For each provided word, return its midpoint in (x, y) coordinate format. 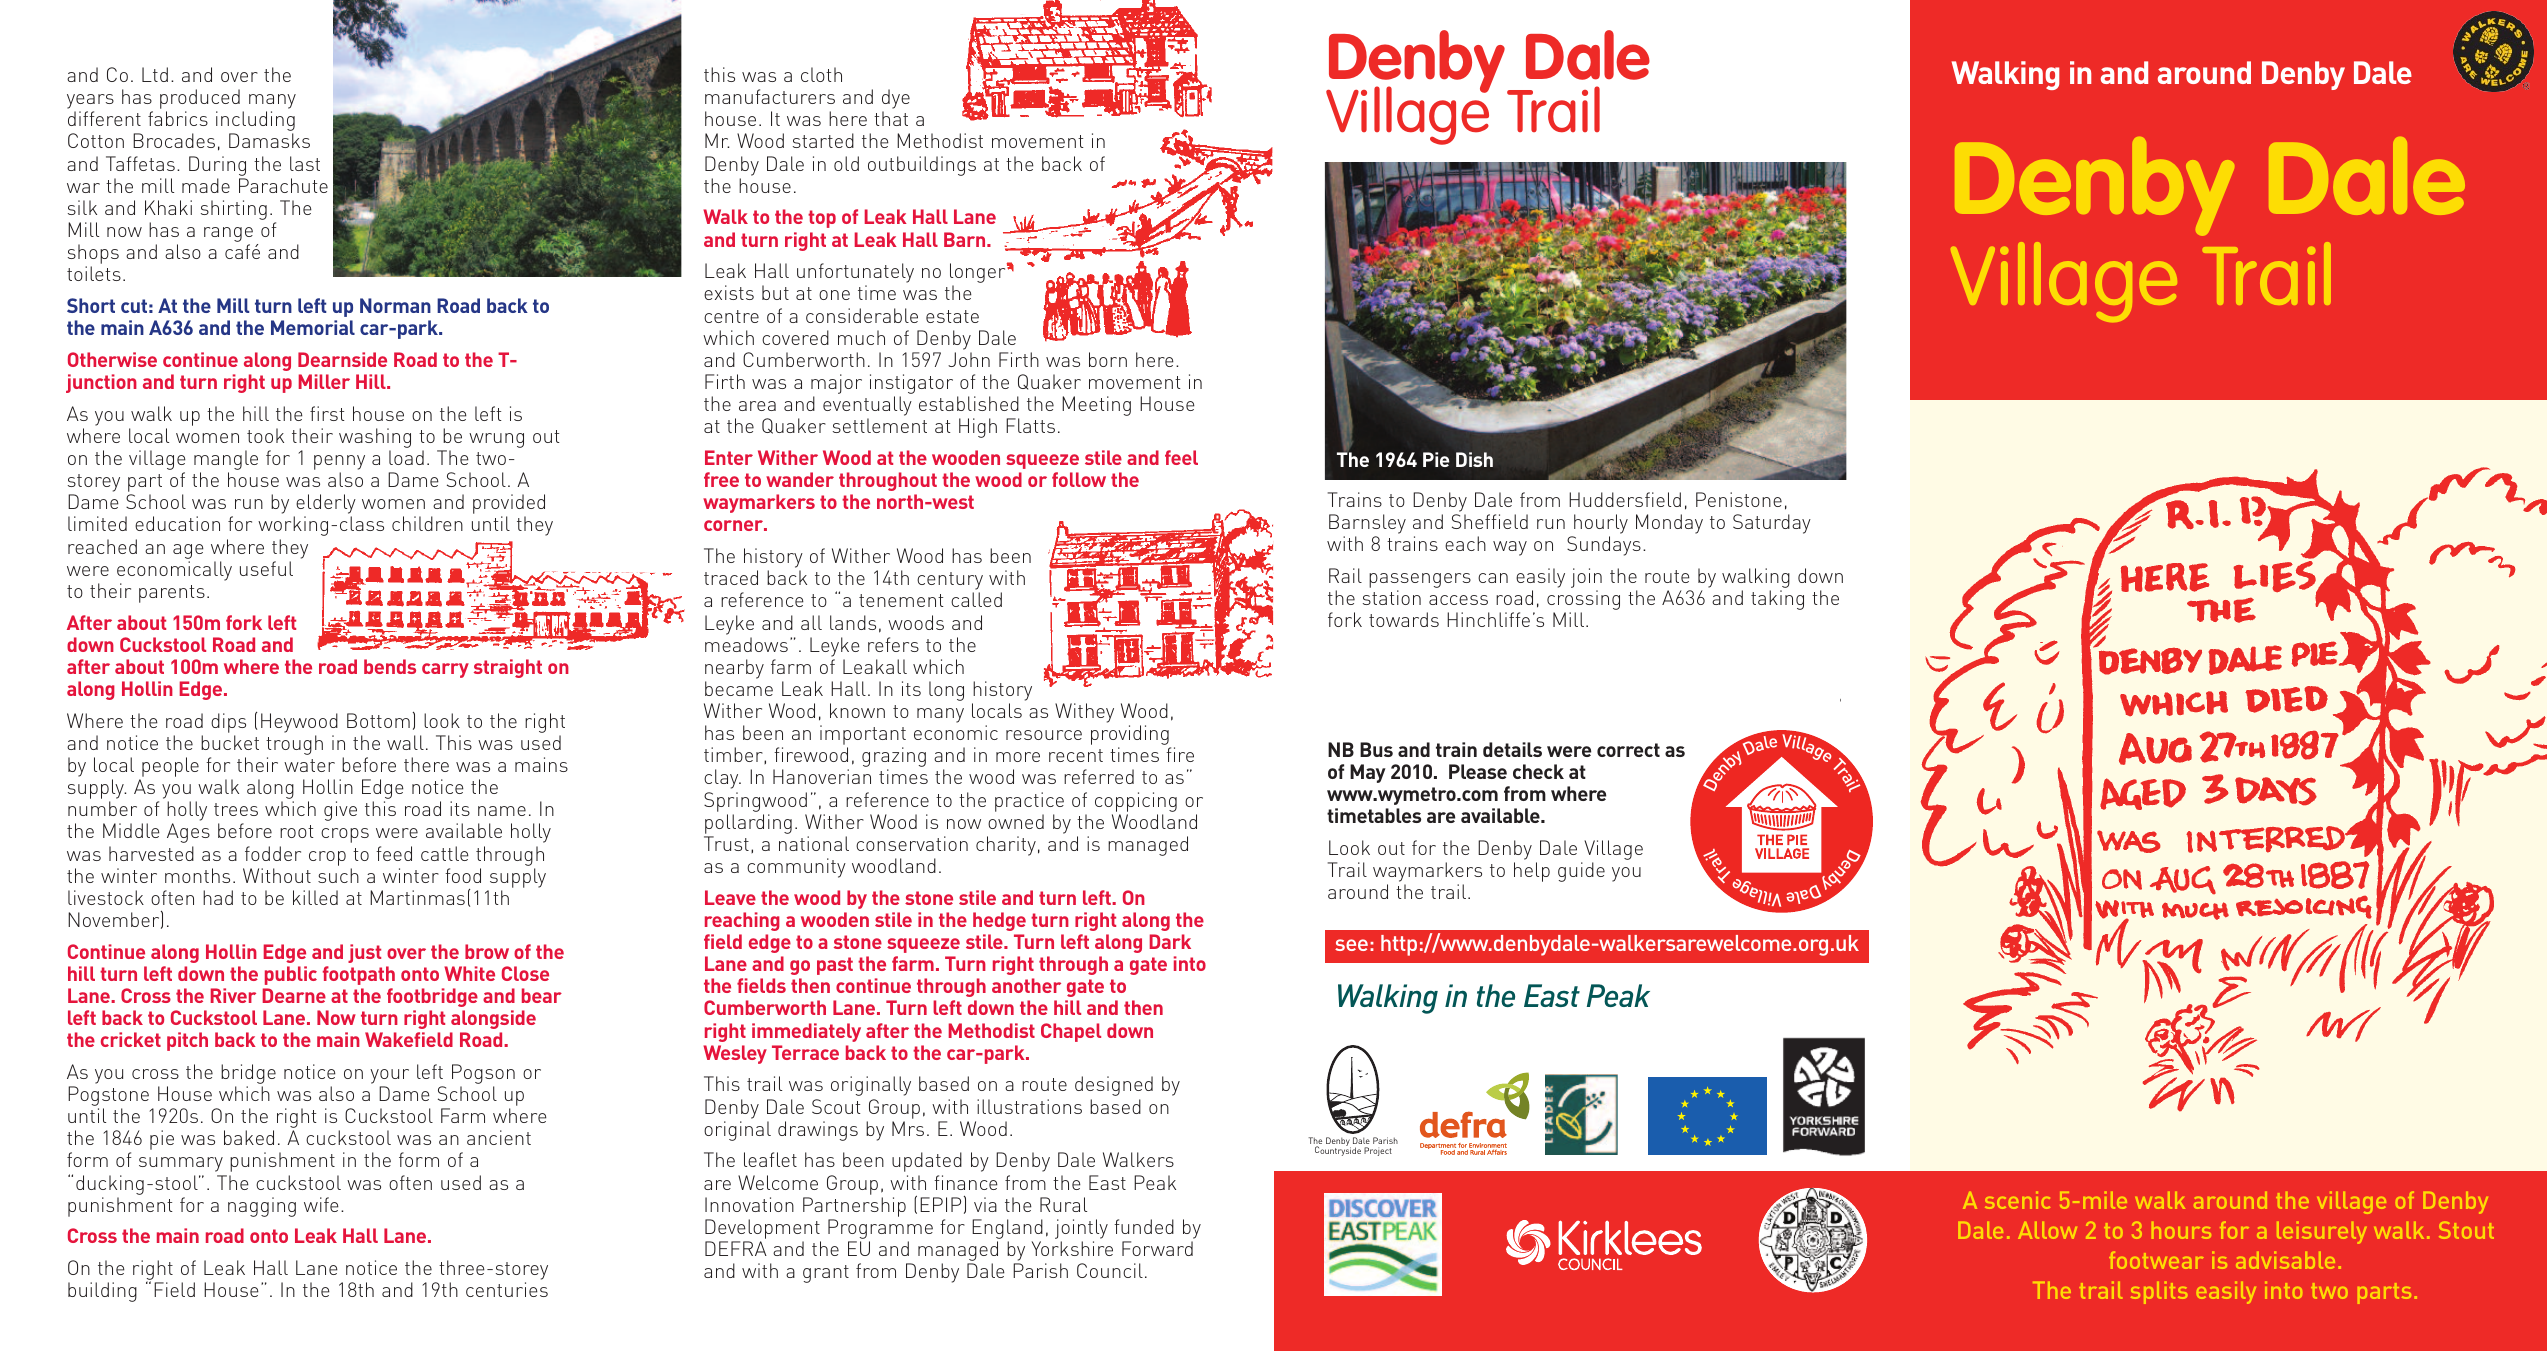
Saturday (1772, 524)
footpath (359, 975)
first (327, 413)
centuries (507, 1289)
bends (390, 666)
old (846, 163)
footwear (2156, 1260)
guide (1581, 872)
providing (1131, 736)
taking (1777, 600)
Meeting (1096, 406)
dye (896, 100)
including (255, 122)
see (1351, 945)
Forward (1157, 1248)
